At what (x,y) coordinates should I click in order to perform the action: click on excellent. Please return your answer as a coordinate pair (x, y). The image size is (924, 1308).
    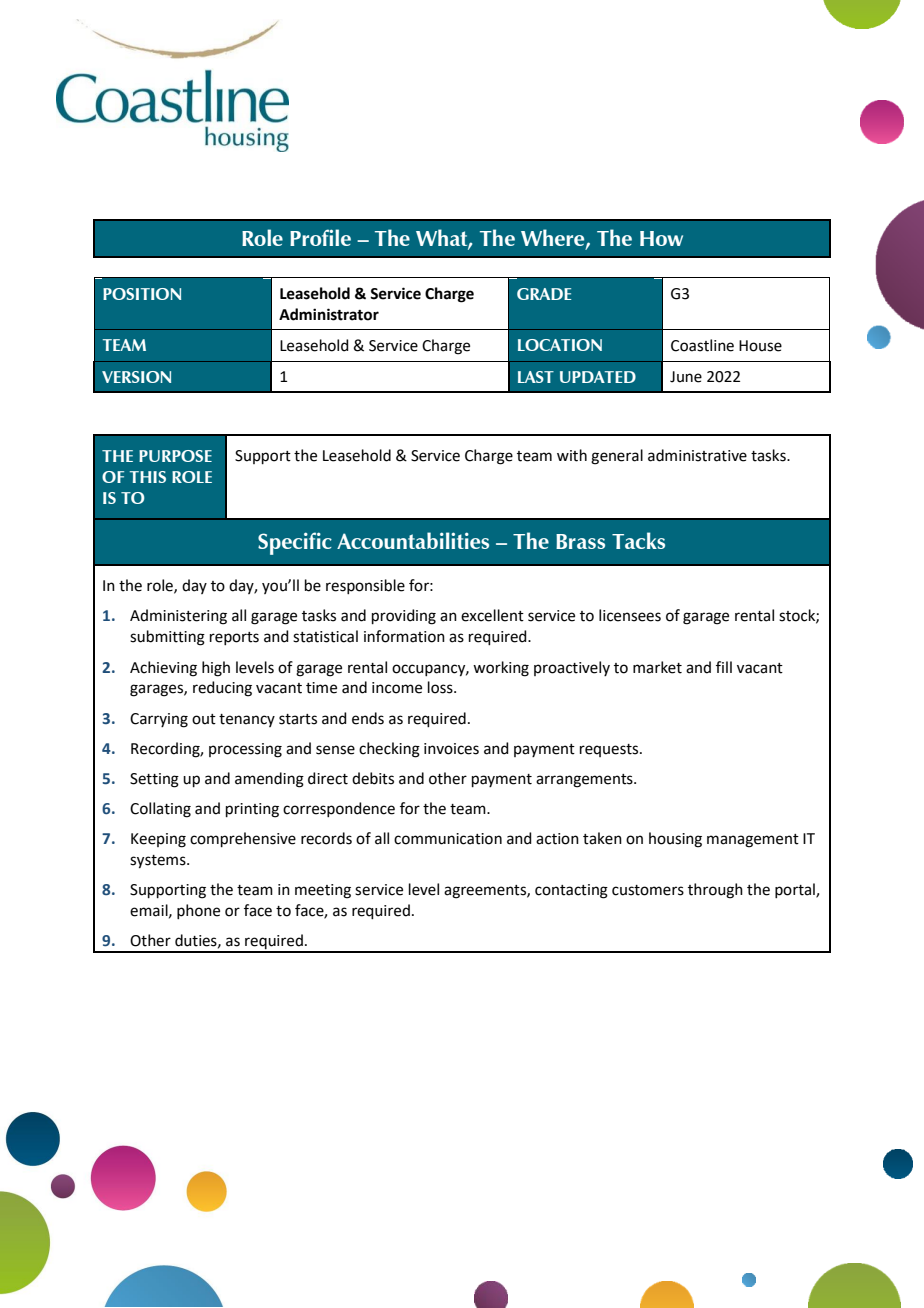
    Looking at the image, I should click on (492, 615).
